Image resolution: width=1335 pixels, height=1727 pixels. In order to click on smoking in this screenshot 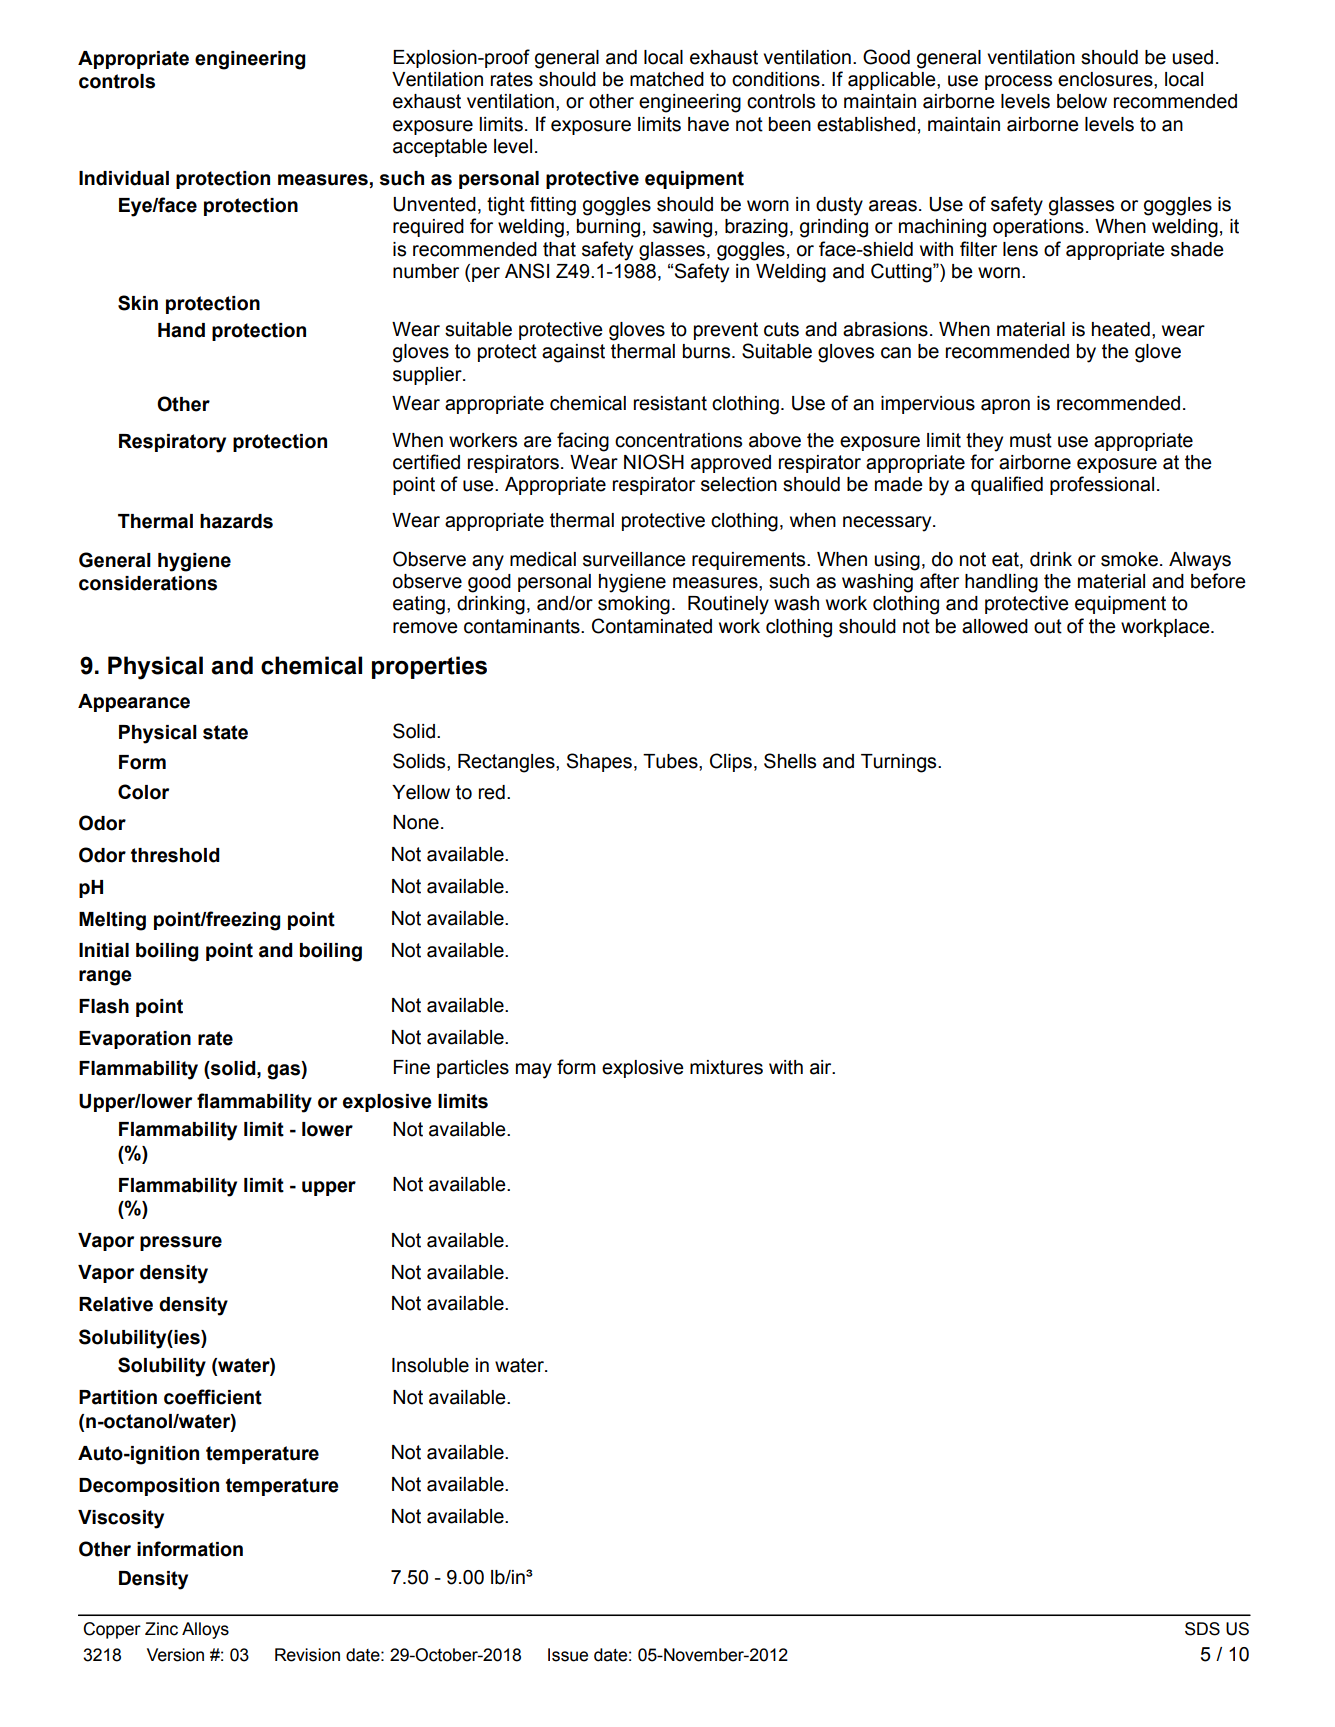, I will do `click(634, 605)`.
